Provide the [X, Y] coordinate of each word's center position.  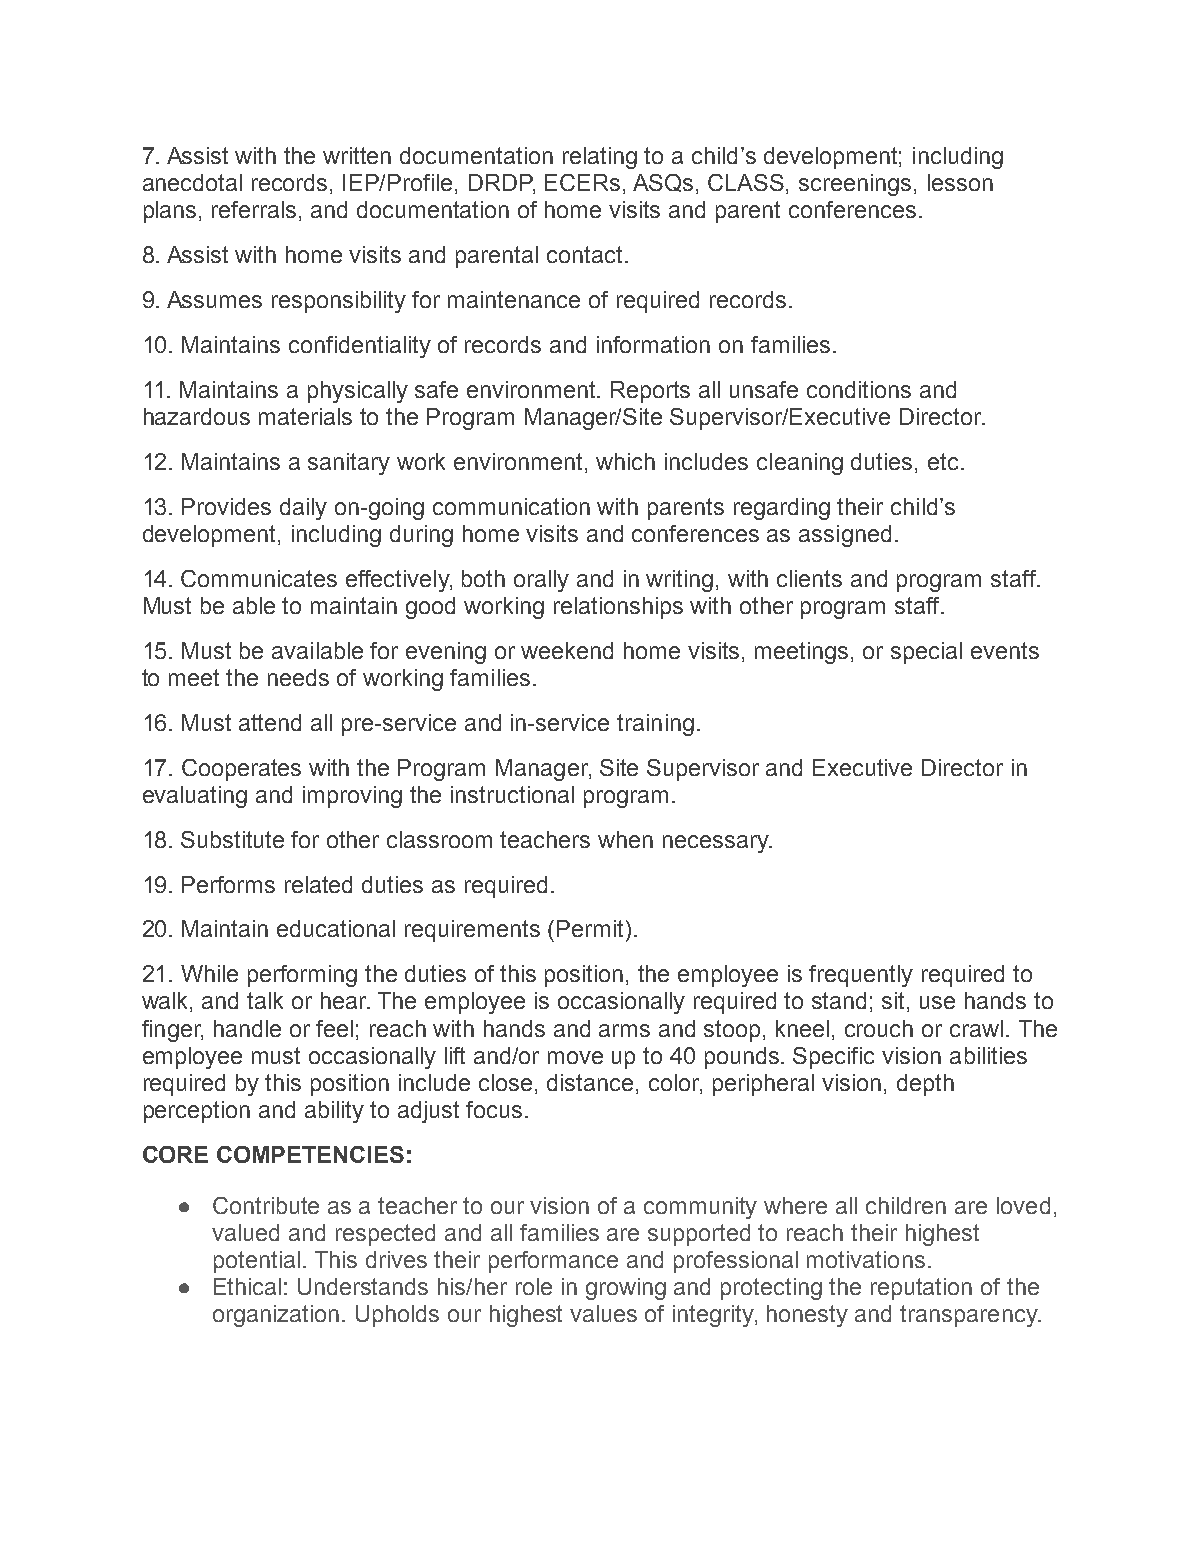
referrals [254, 209]
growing [626, 1289]
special [926, 653]
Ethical [247, 1286]
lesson [960, 182]
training [655, 725]
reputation [921, 1289]
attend [270, 722]
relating [600, 158]
